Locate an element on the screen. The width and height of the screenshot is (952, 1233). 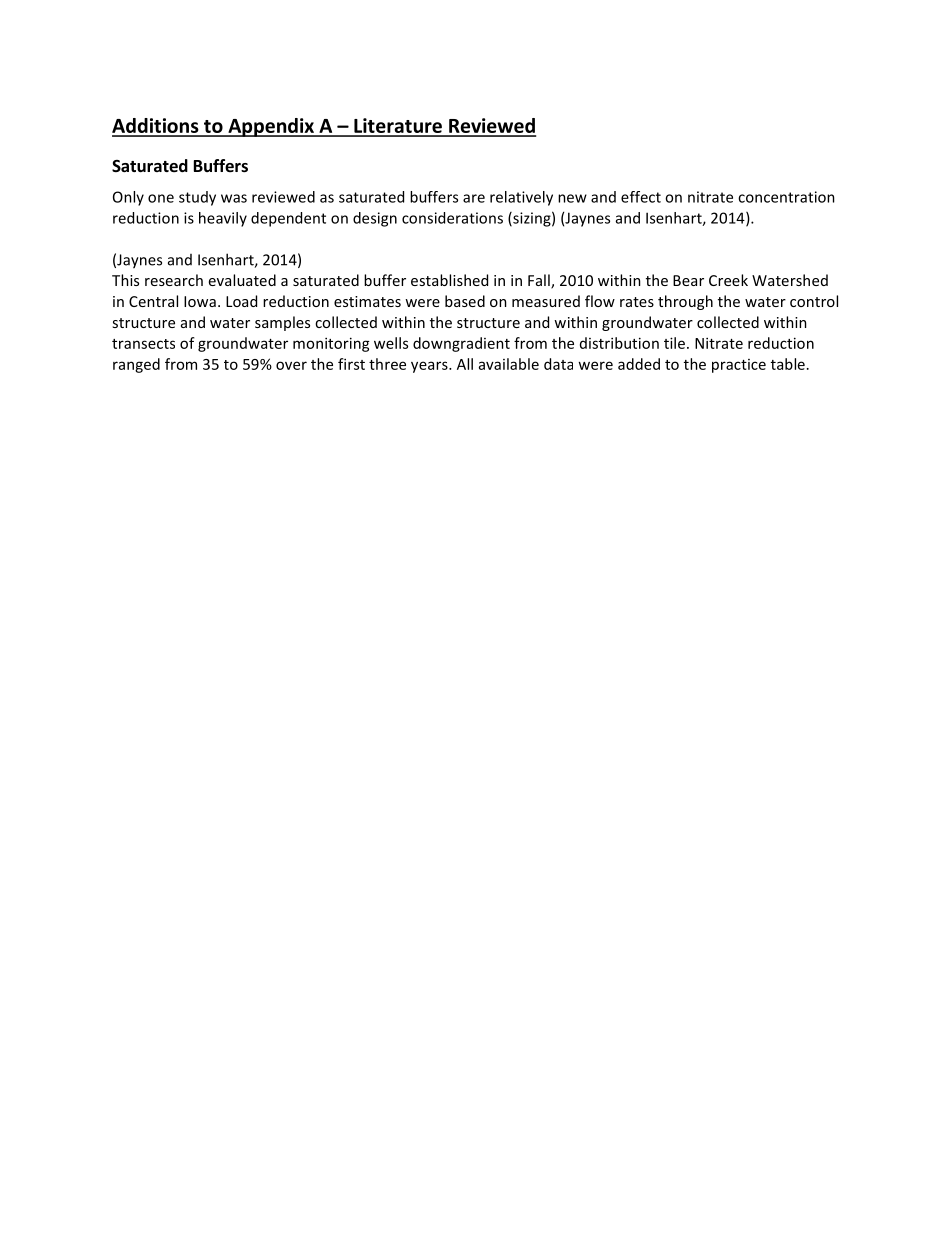
available is located at coordinates (509, 364).
